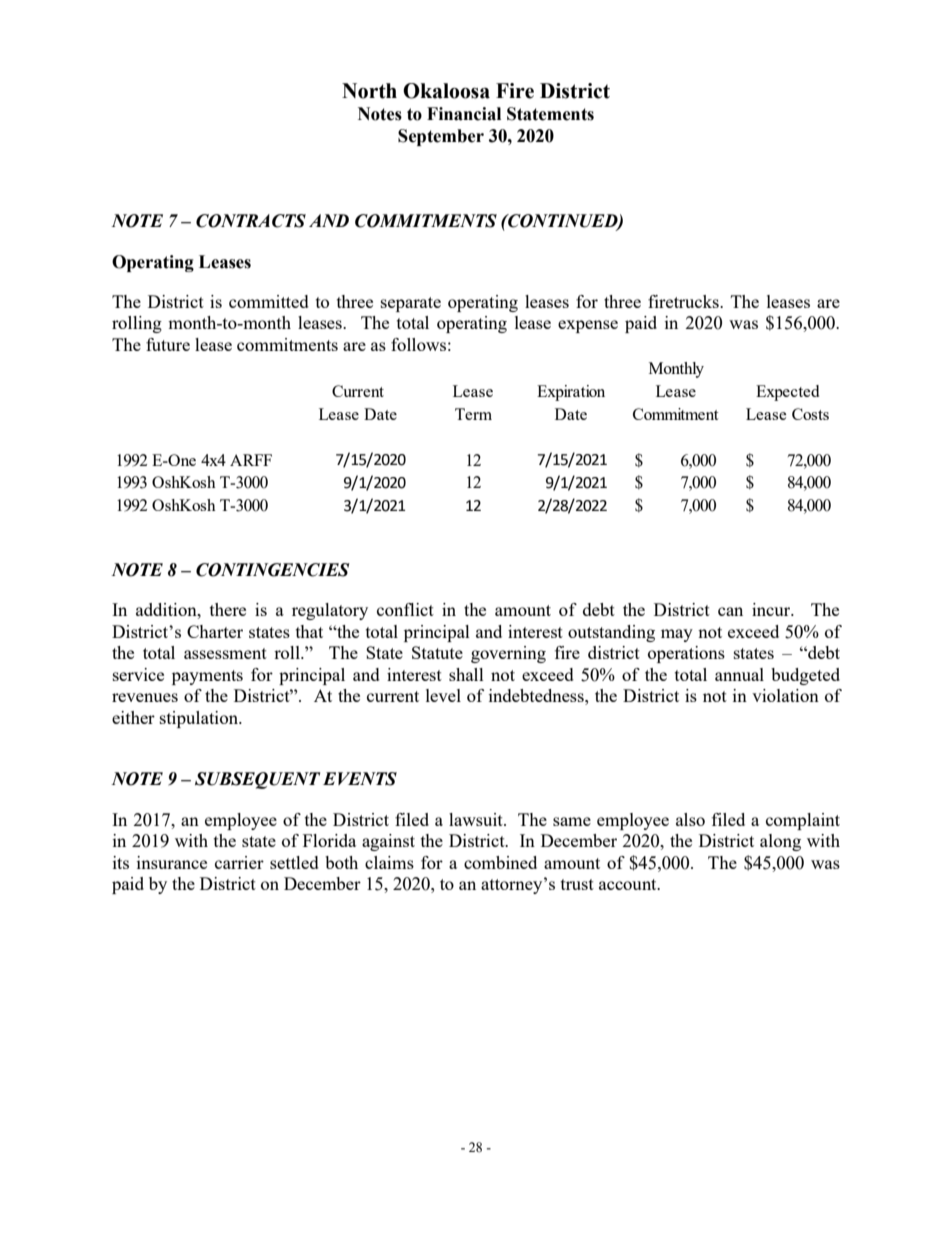  What do you see at coordinates (473, 414) in the screenshot?
I see `Term` at bounding box center [473, 414].
